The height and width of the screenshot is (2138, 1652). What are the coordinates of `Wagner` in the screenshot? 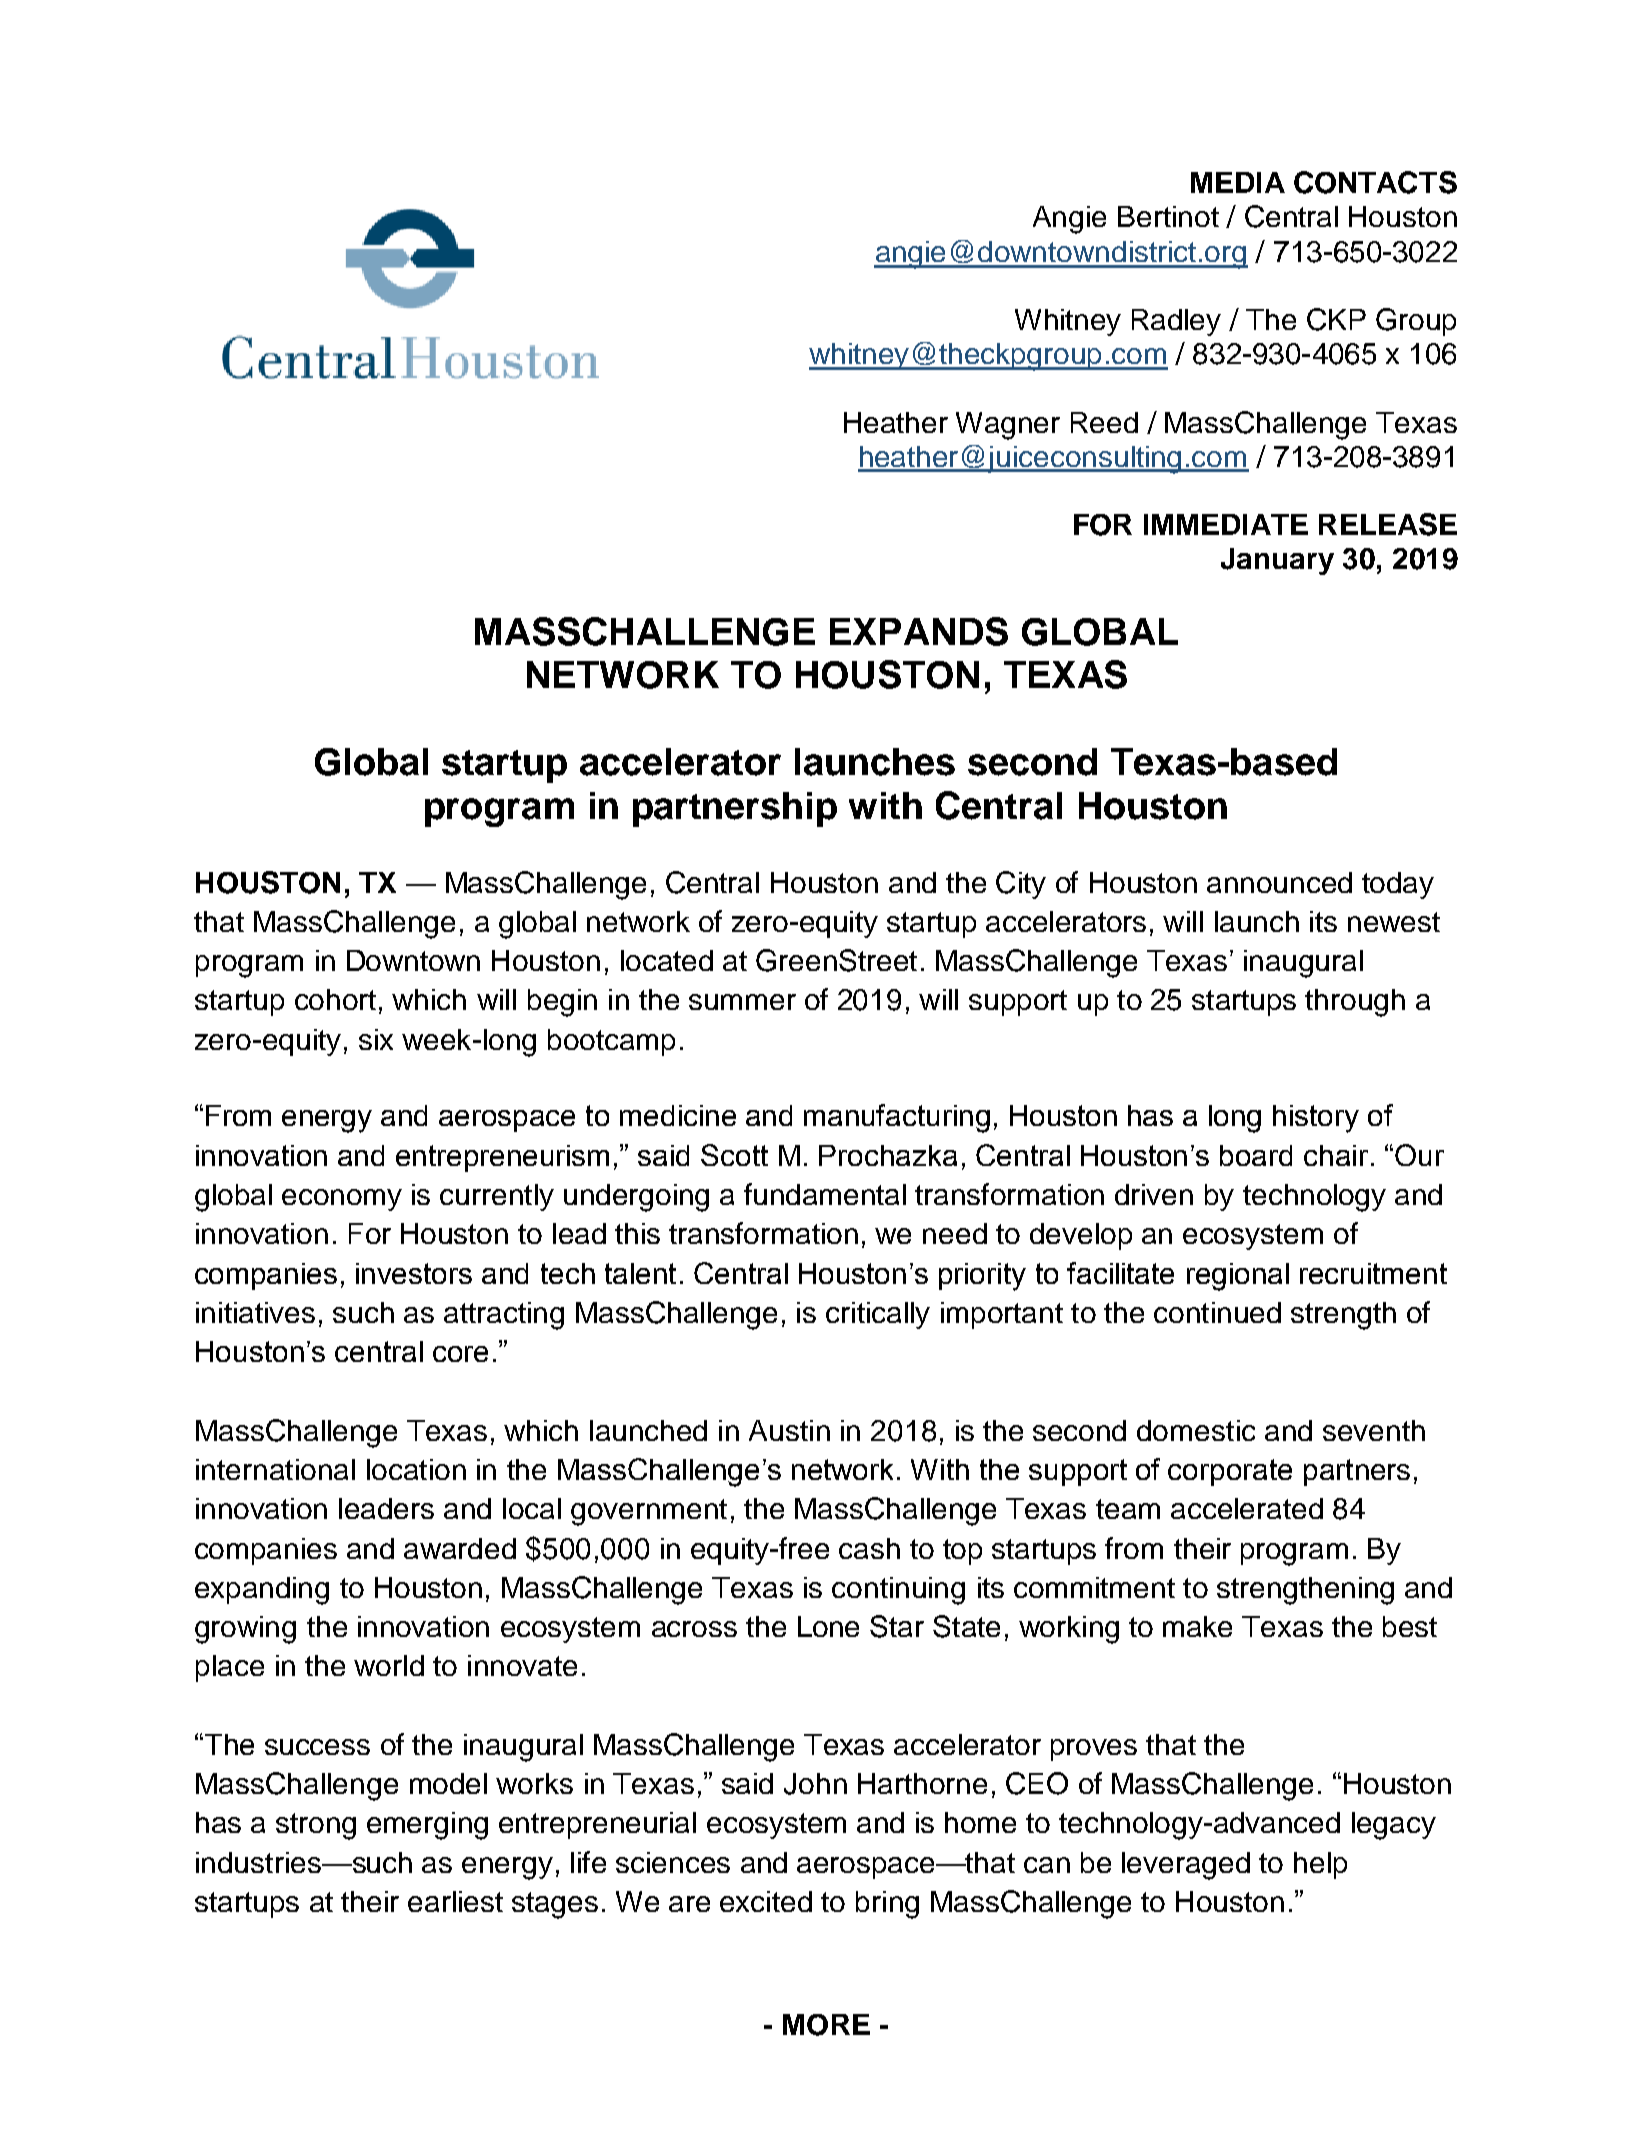 It's located at (1008, 426).
